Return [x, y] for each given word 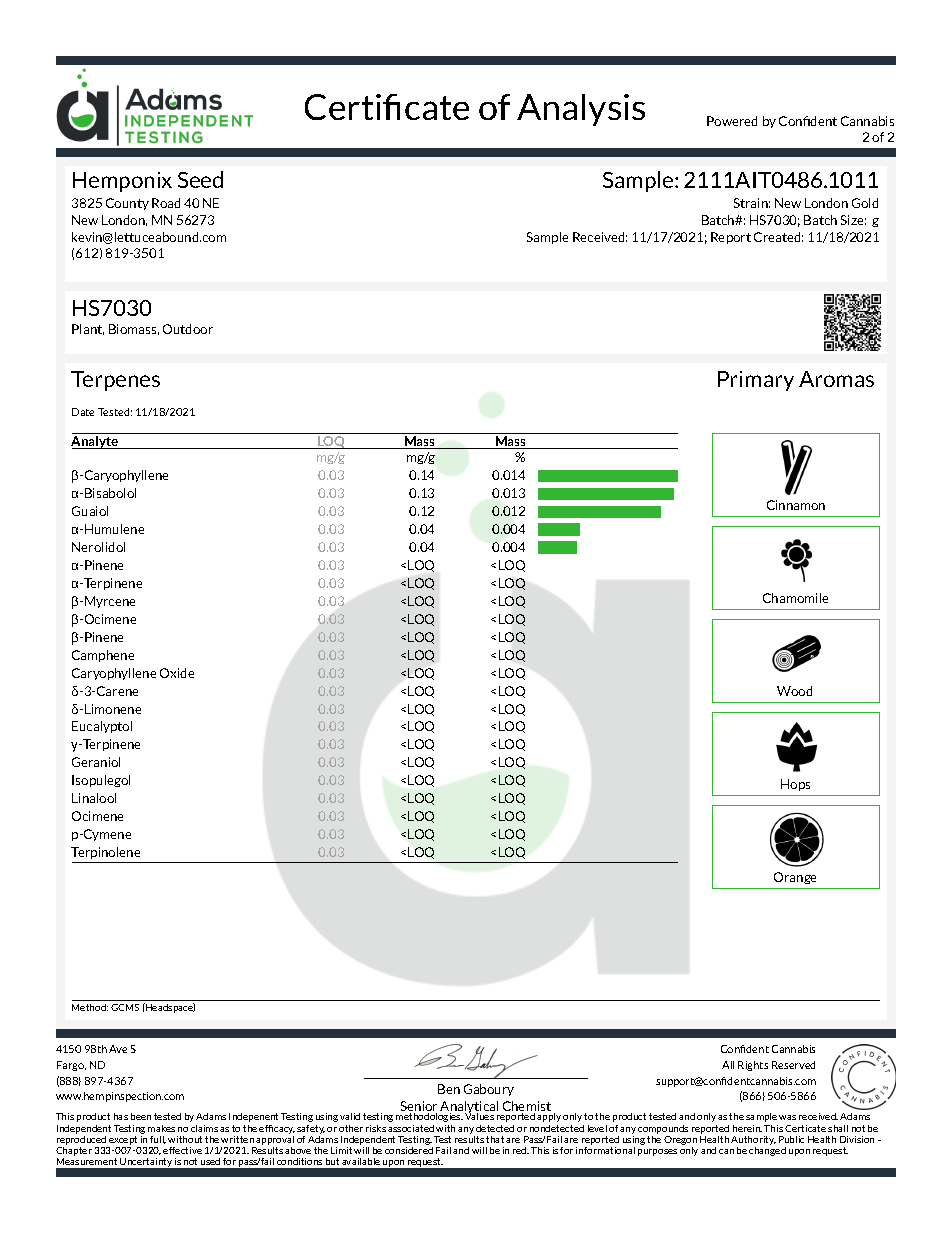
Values [479, 1115]
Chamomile [795, 598]
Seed [200, 179]
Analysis [581, 110]
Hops [795, 785]
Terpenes [115, 381]
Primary [756, 381]
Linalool [94, 798]
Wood [794, 691]
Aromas [836, 379]
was [787, 1117]
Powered [732, 121]
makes [161, 1128]
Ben [449, 1089]
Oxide [177, 673]
